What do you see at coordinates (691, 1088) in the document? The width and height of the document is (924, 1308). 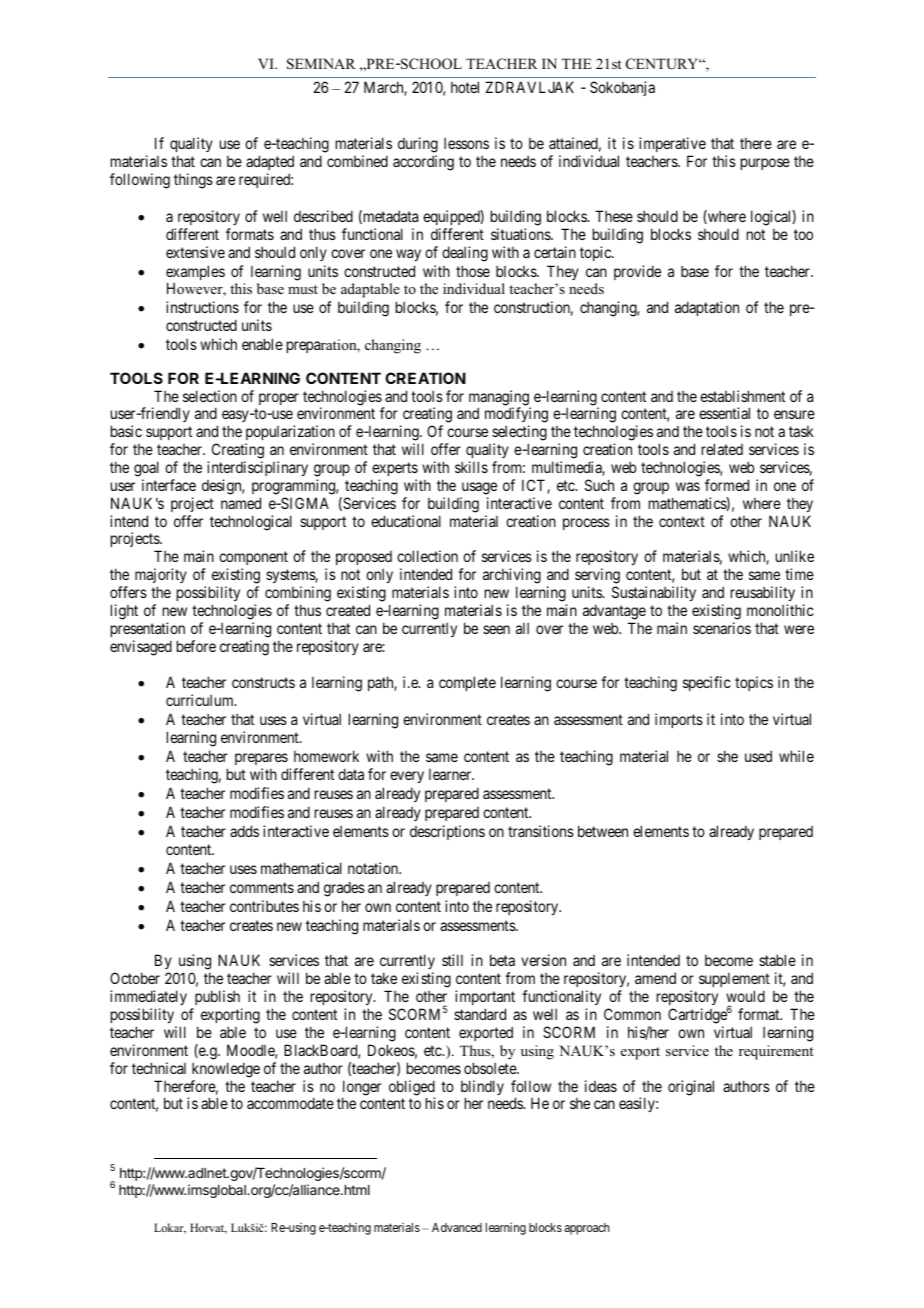 I see `original` at bounding box center [691, 1088].
